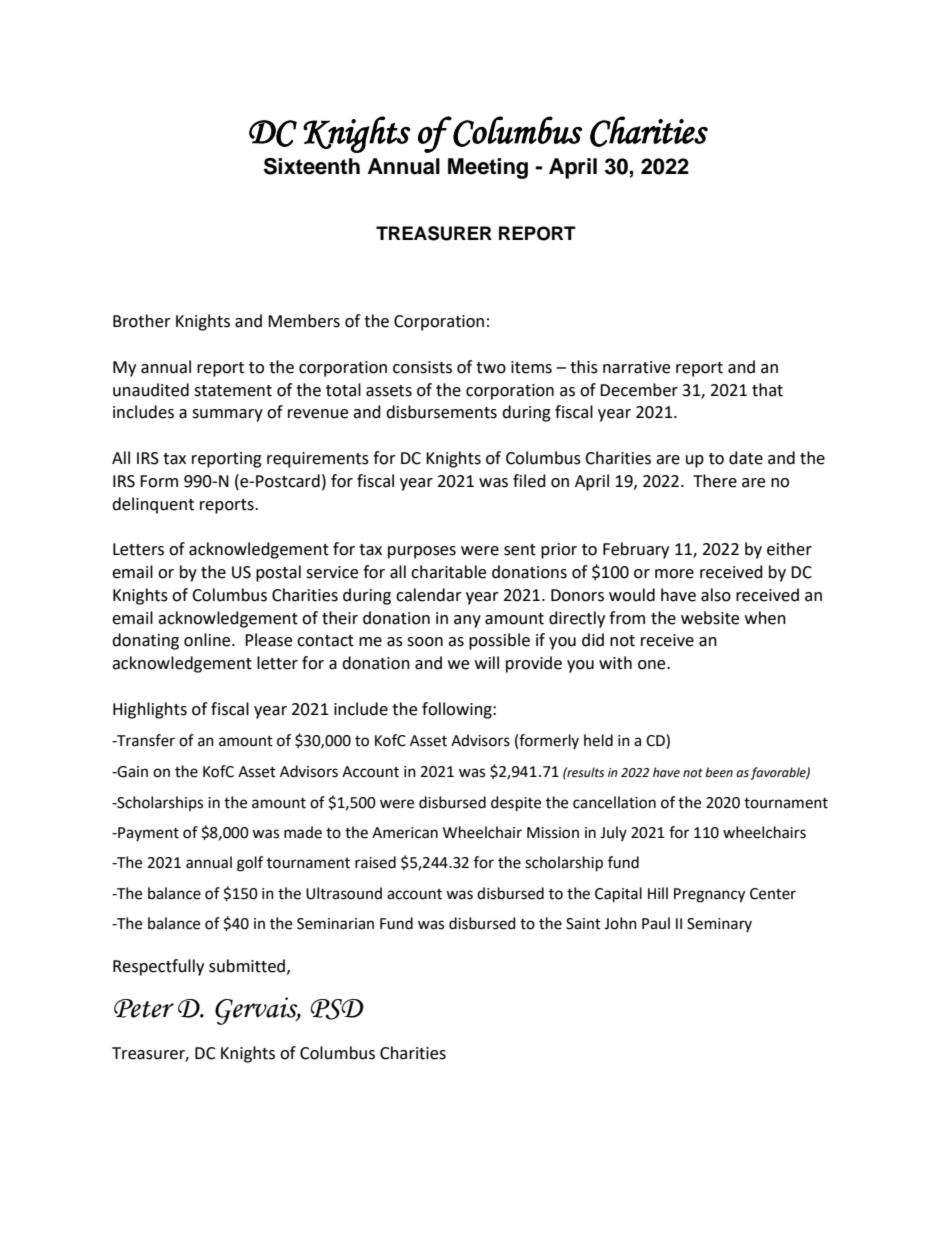 Image resolution: width=952 pixels, height=1233 pixels. Describe the element at coordinates (247, 966) in the page. I see `submitted` at that location.
